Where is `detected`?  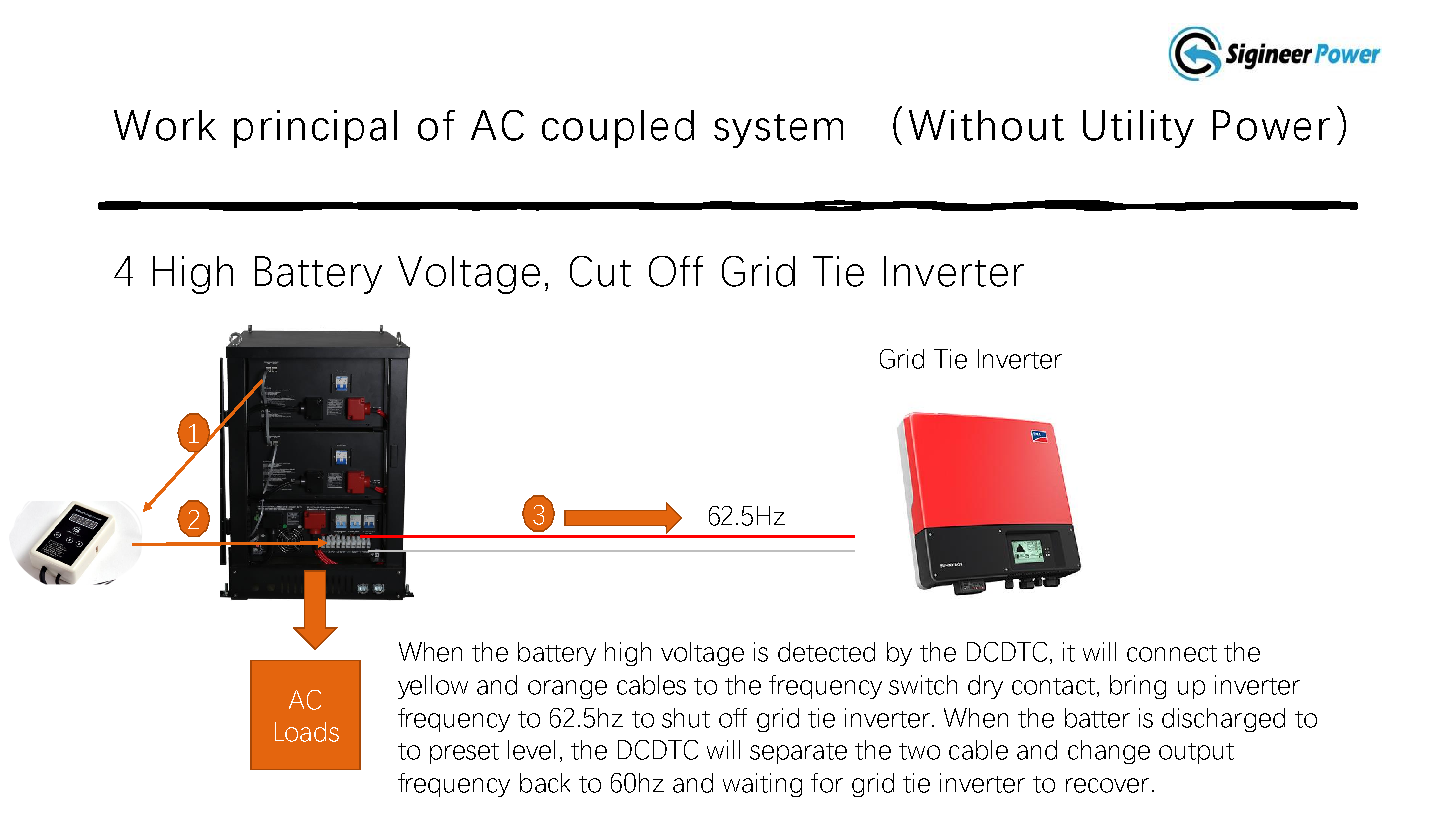
detected is located at coordinates (826, 652).
